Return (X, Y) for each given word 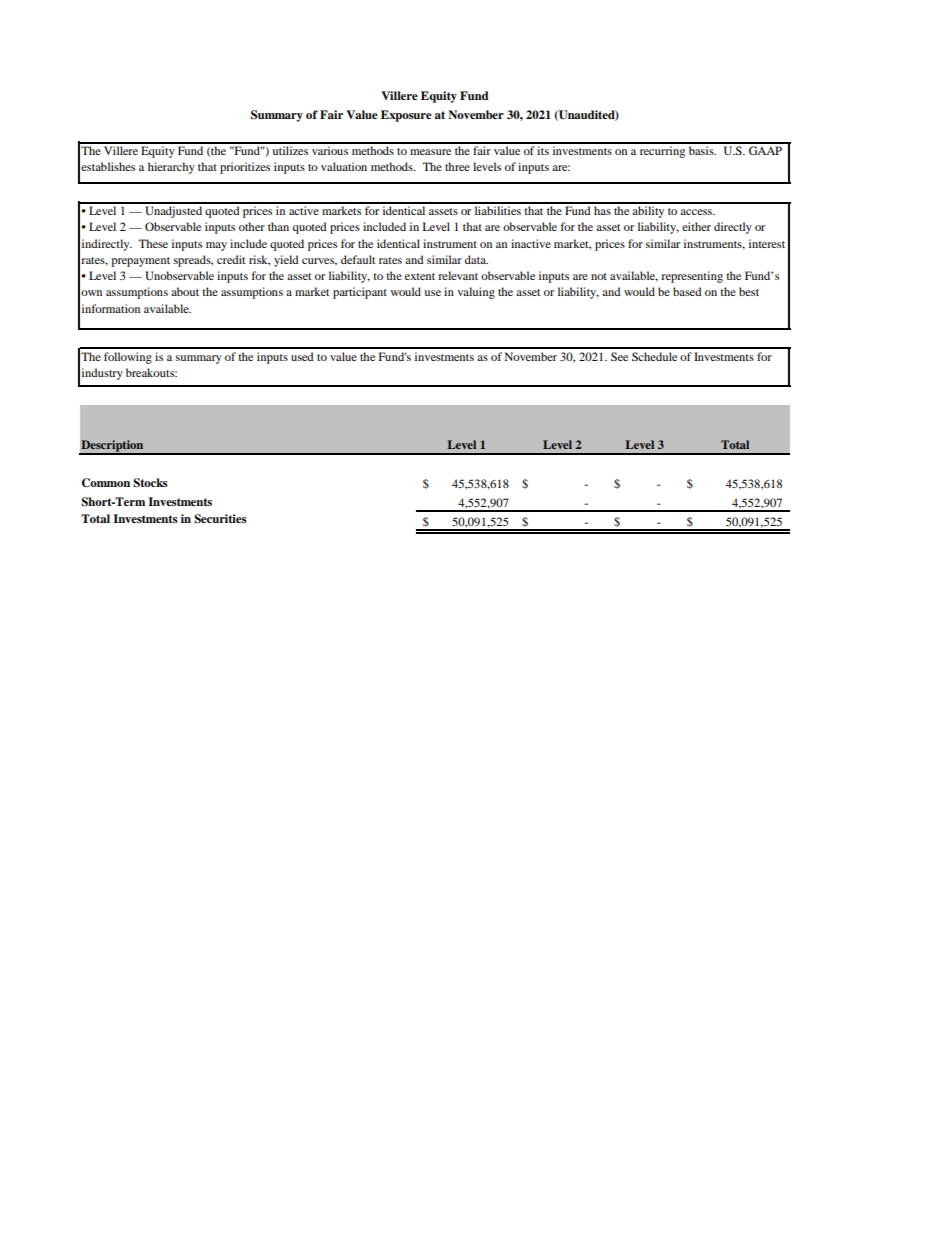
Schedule (654, 356)
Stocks (150, 483)
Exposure (406, 116)
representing (692, 277)
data (476, 259)
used (302, 356)
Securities (220, 519)
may (216, 246)
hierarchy (171, 168)
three (457, 166)
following (128, 358)
